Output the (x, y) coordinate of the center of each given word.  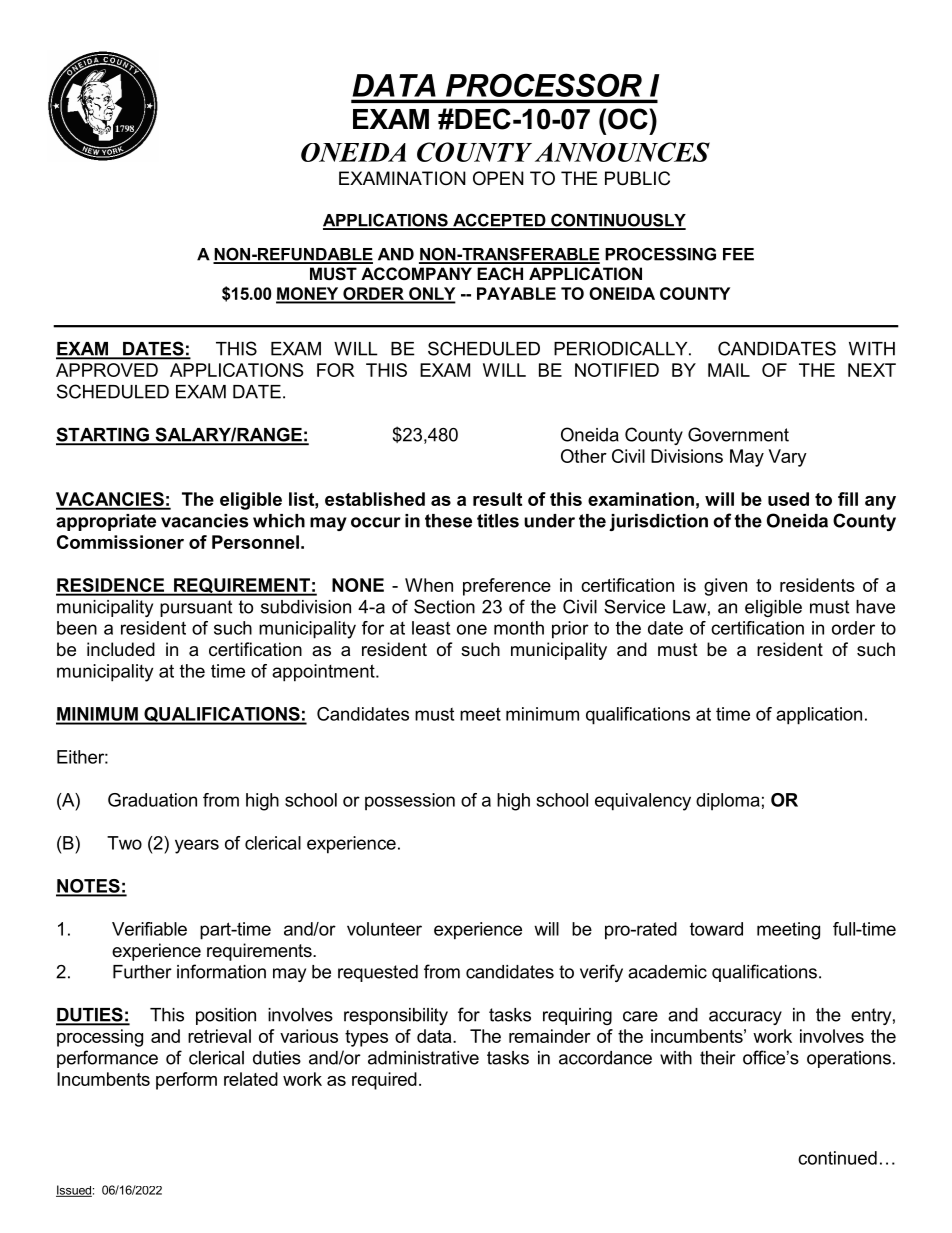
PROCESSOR (544, 85)
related (251, 1079)
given (725, 587)
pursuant (196, 608)
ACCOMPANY (416, 273)
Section (444, 606)
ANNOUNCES (622, 152)
